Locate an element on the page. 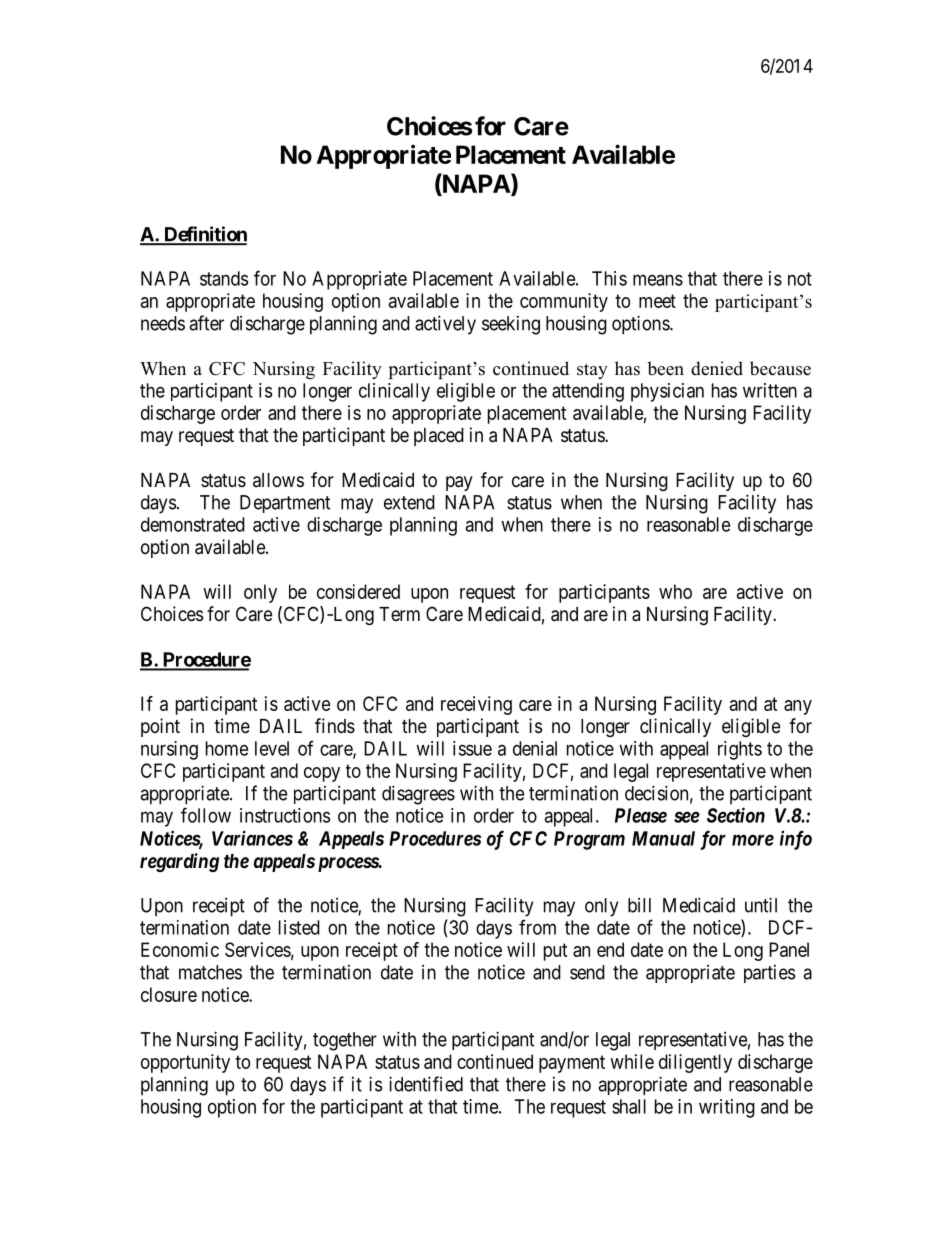 Image resolution: width=952 pixels, height=1233 pixels. opportunity is located at coordinates (185, 1063).
